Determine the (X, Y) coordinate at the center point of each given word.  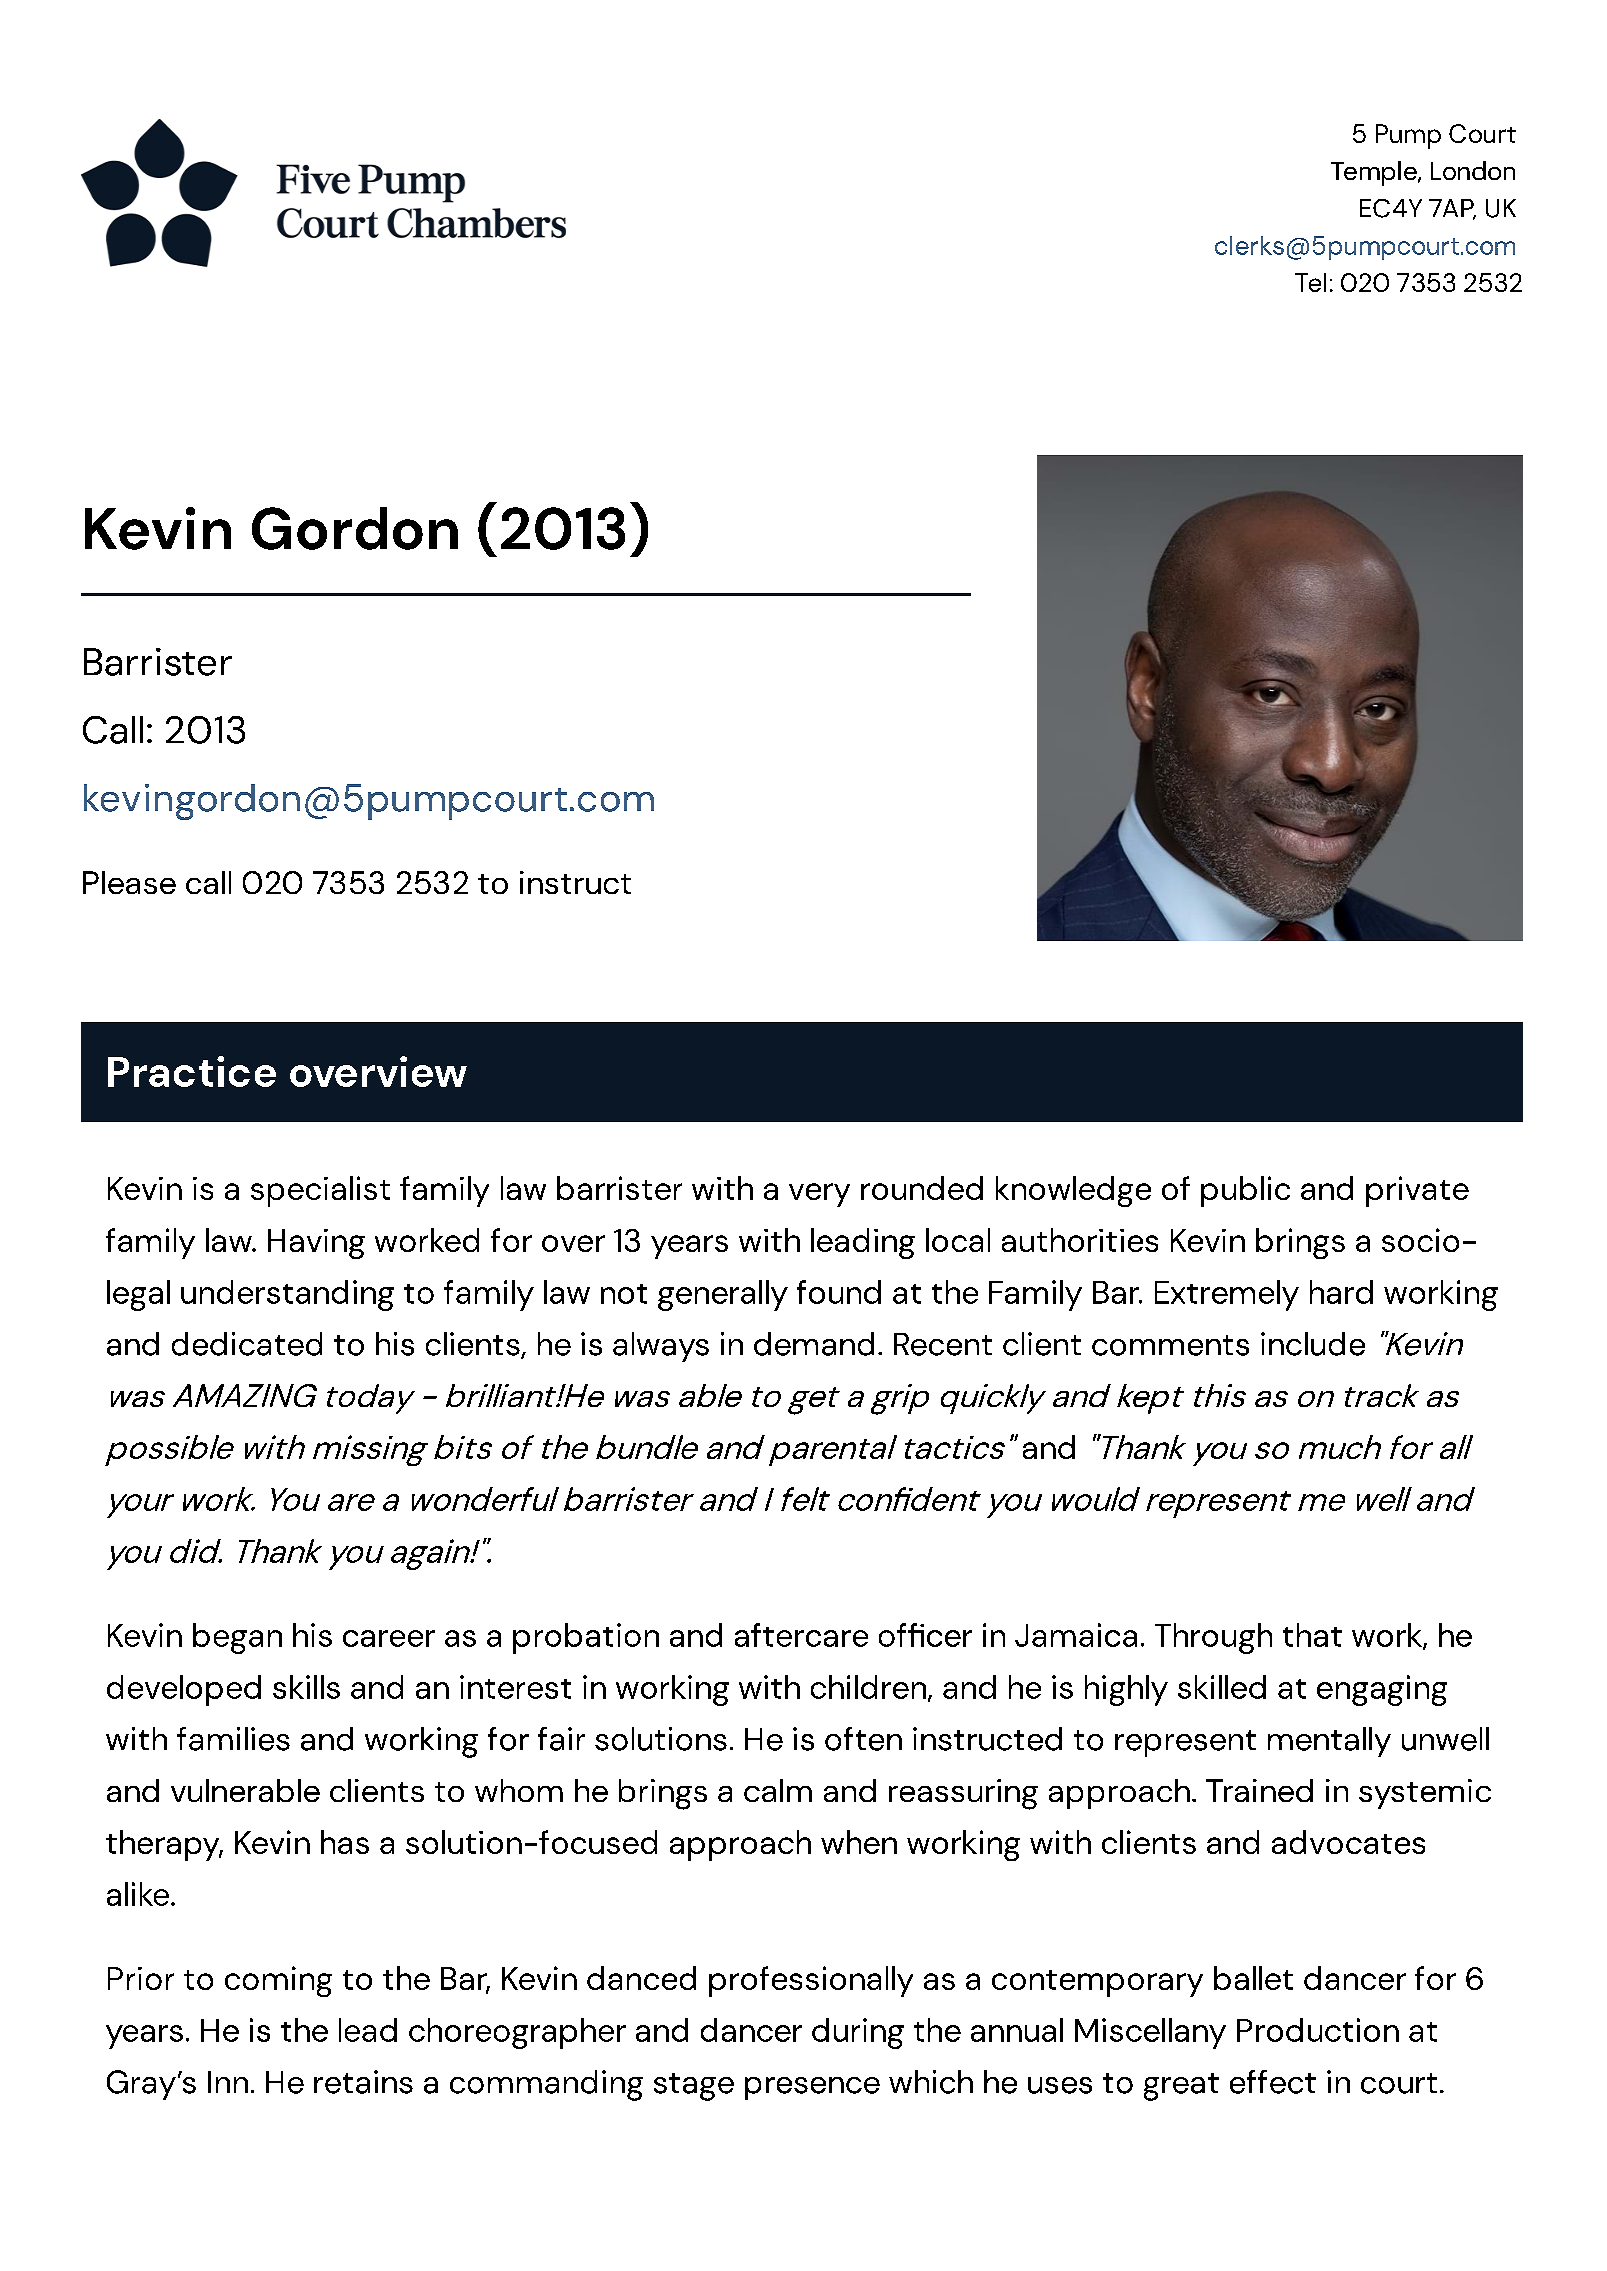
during (858, 2033)
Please (129, 882)
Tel (1310, 282)
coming (278, 1981)
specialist (320, 1191)
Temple (1375, 173)
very (819, 1195)
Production (1318, 2030)
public (1245, 1191)
